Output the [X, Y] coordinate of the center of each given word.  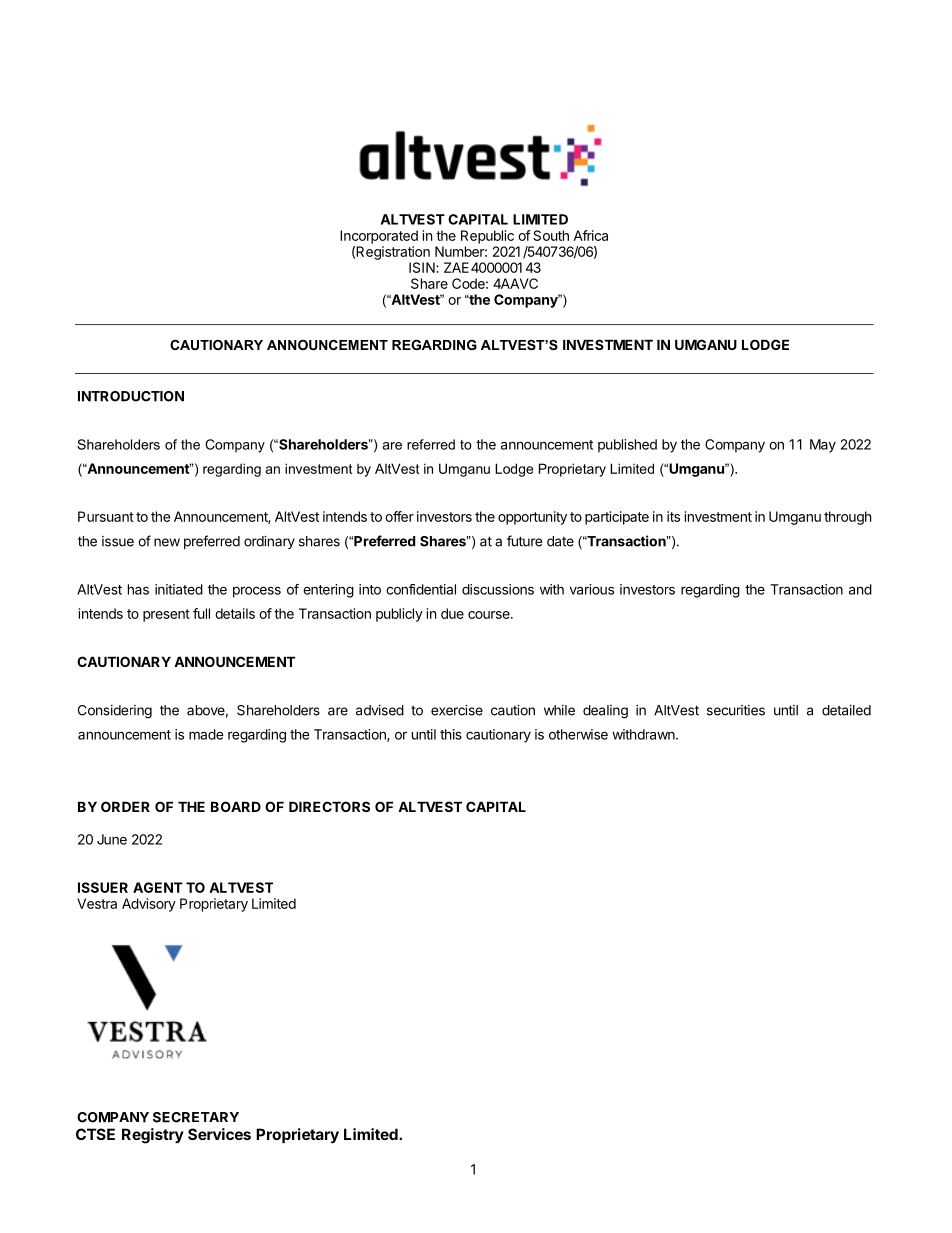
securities [736, 710]
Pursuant [106, 516]
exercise [457, 710]
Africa [590, 235]
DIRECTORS [329, 806]
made [206, 734]
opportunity [532, 518]
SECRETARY [196, 1117]
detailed [846, 710]
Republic [487, 237]
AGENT [158, 887]
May [823, 446]
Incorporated [379, 237]
